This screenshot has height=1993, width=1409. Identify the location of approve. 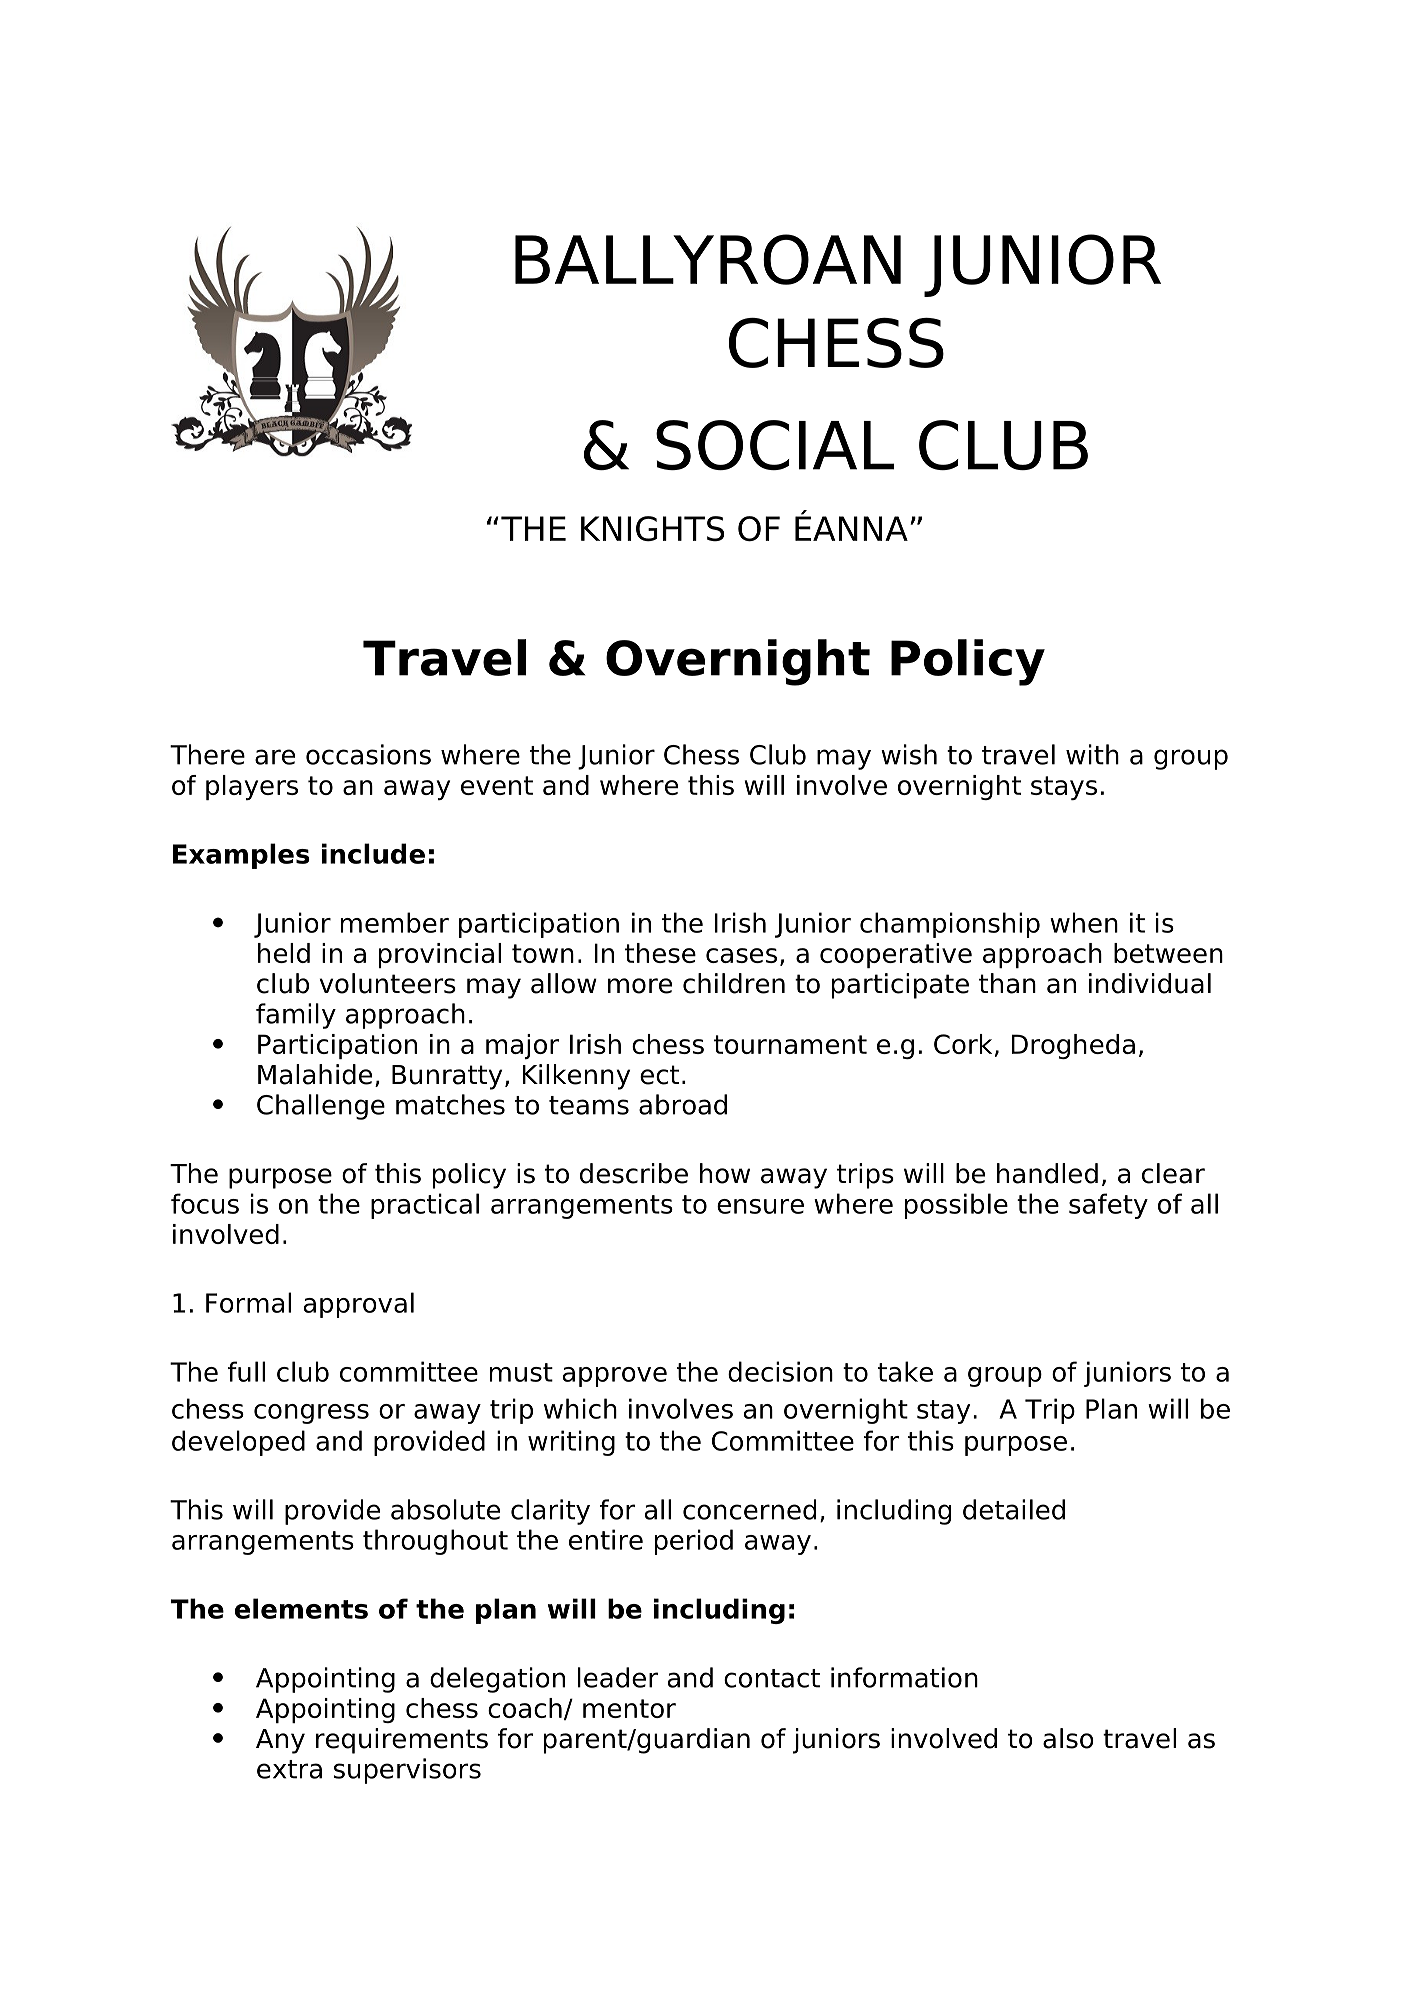
(615, 1377).
